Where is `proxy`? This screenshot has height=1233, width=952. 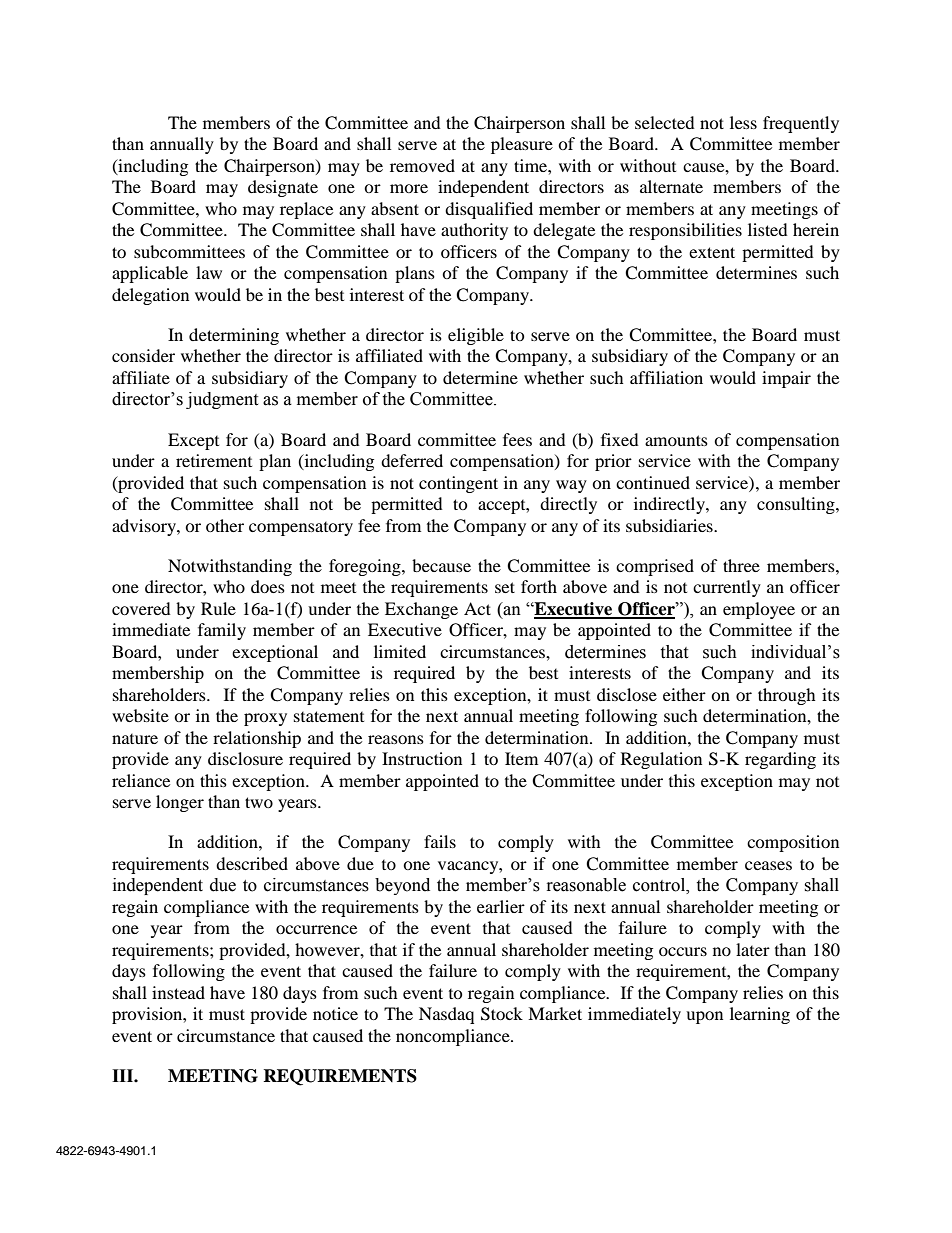
proxy is located at coordinates (265, 719).
